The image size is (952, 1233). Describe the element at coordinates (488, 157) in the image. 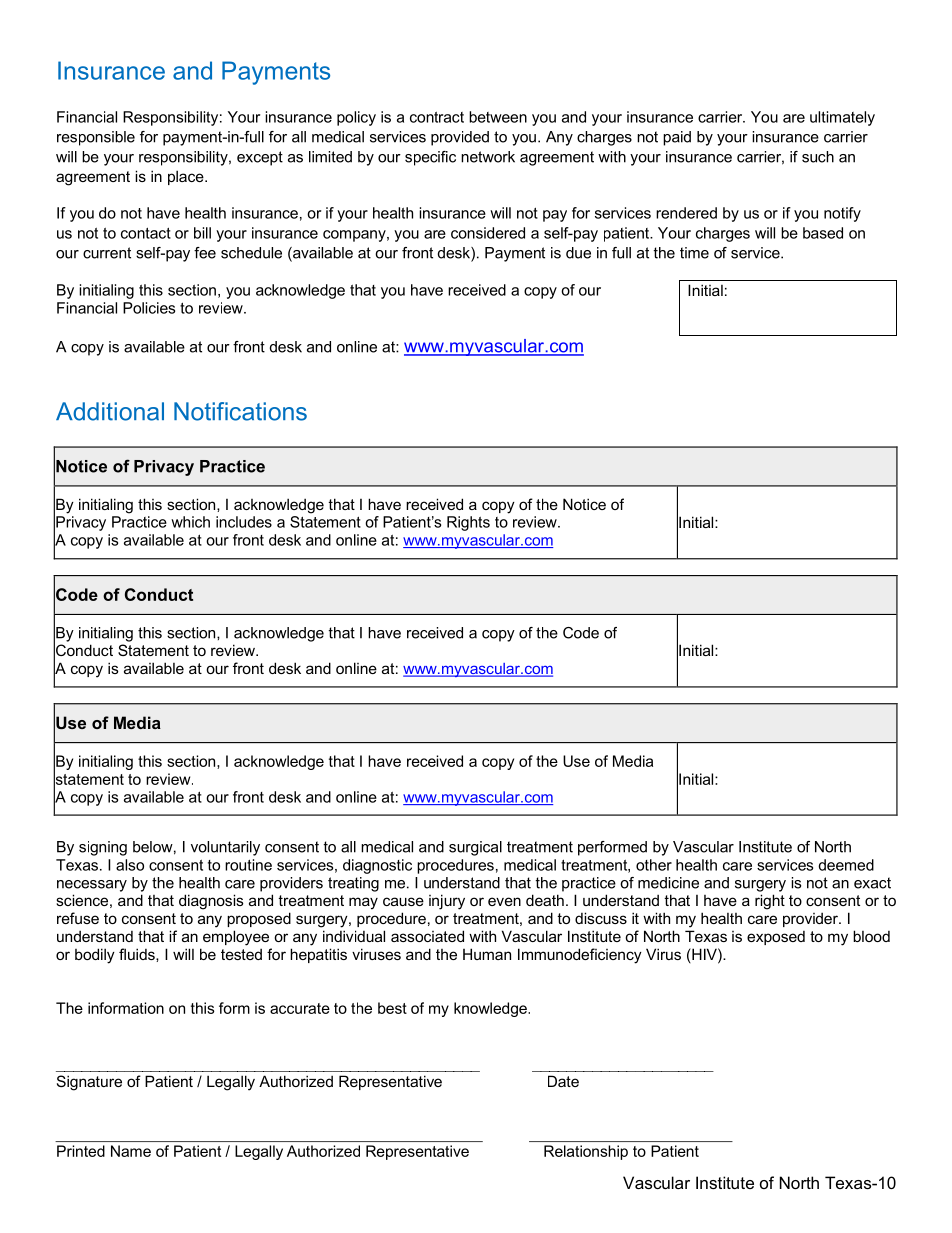

I see `network` at that location.
